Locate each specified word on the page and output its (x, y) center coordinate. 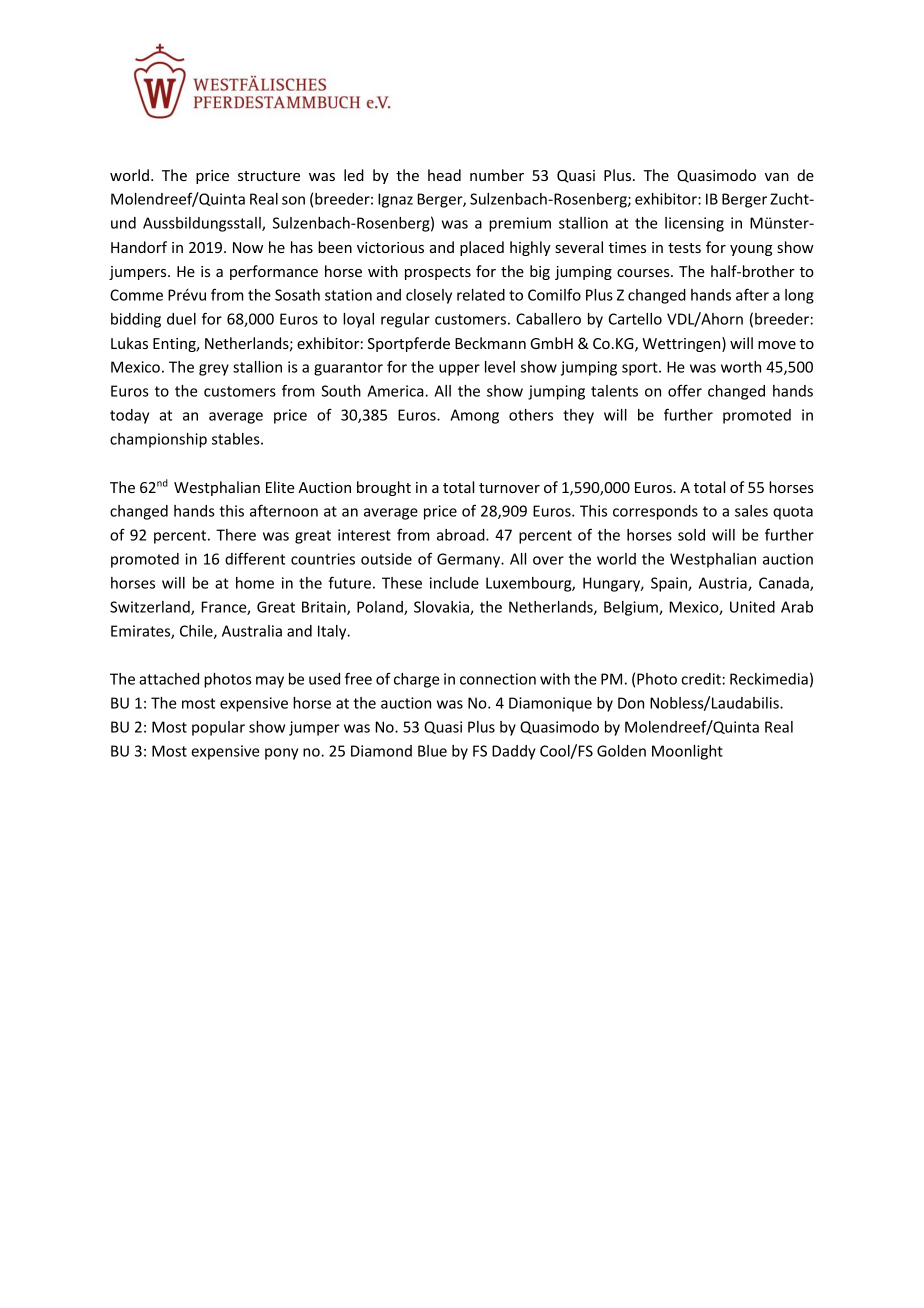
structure (269, 176)
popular (218, 728)
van (777, 177)
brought (384, 488)
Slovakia (442, 608)
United (752, 607)
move (777, 345)
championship (158, 440)
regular (405, 320)
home (255, 583)
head (444, 175)
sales (751, 511)
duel (181, 319)
